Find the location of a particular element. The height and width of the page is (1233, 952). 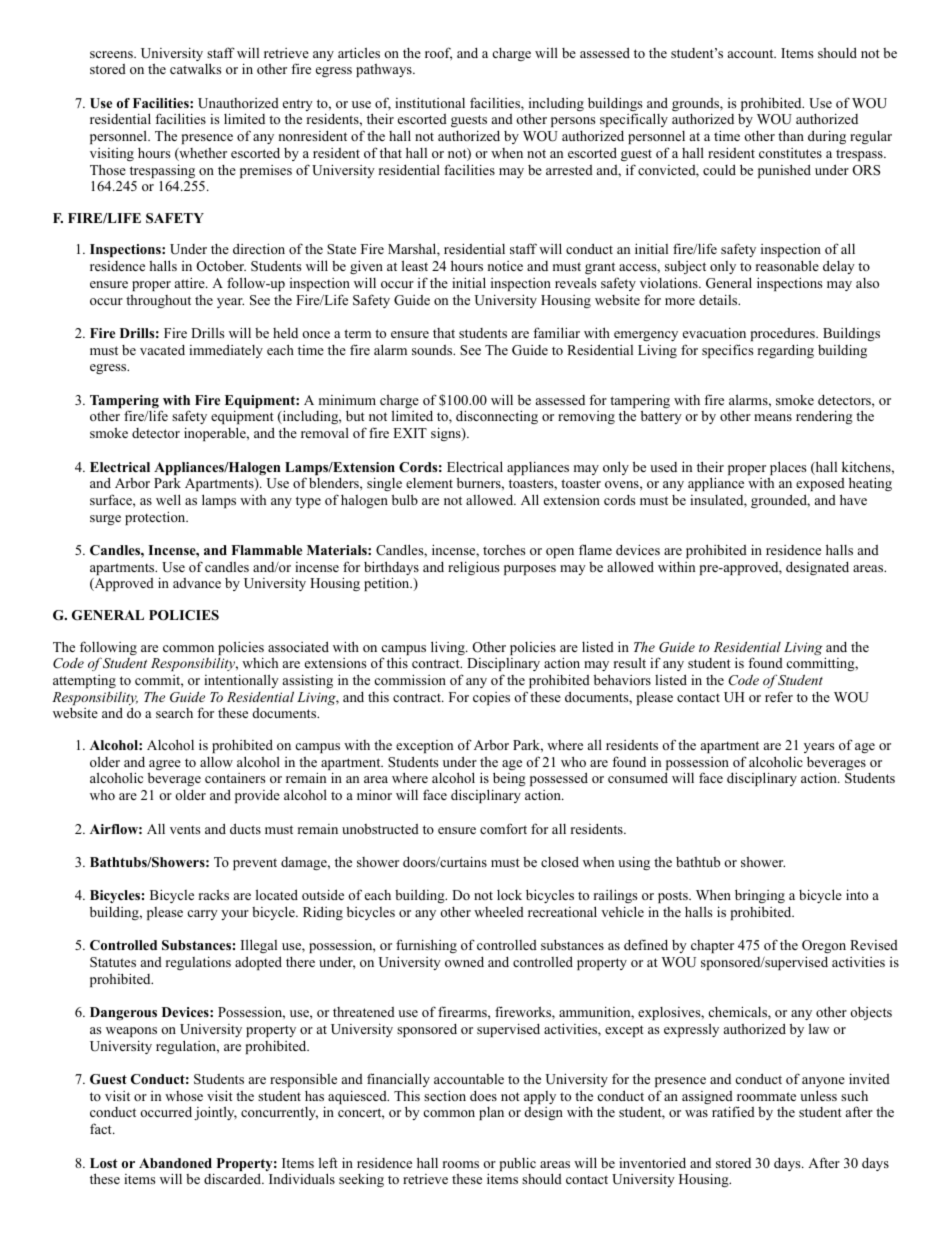

than is located at coordinates (791, 135).
